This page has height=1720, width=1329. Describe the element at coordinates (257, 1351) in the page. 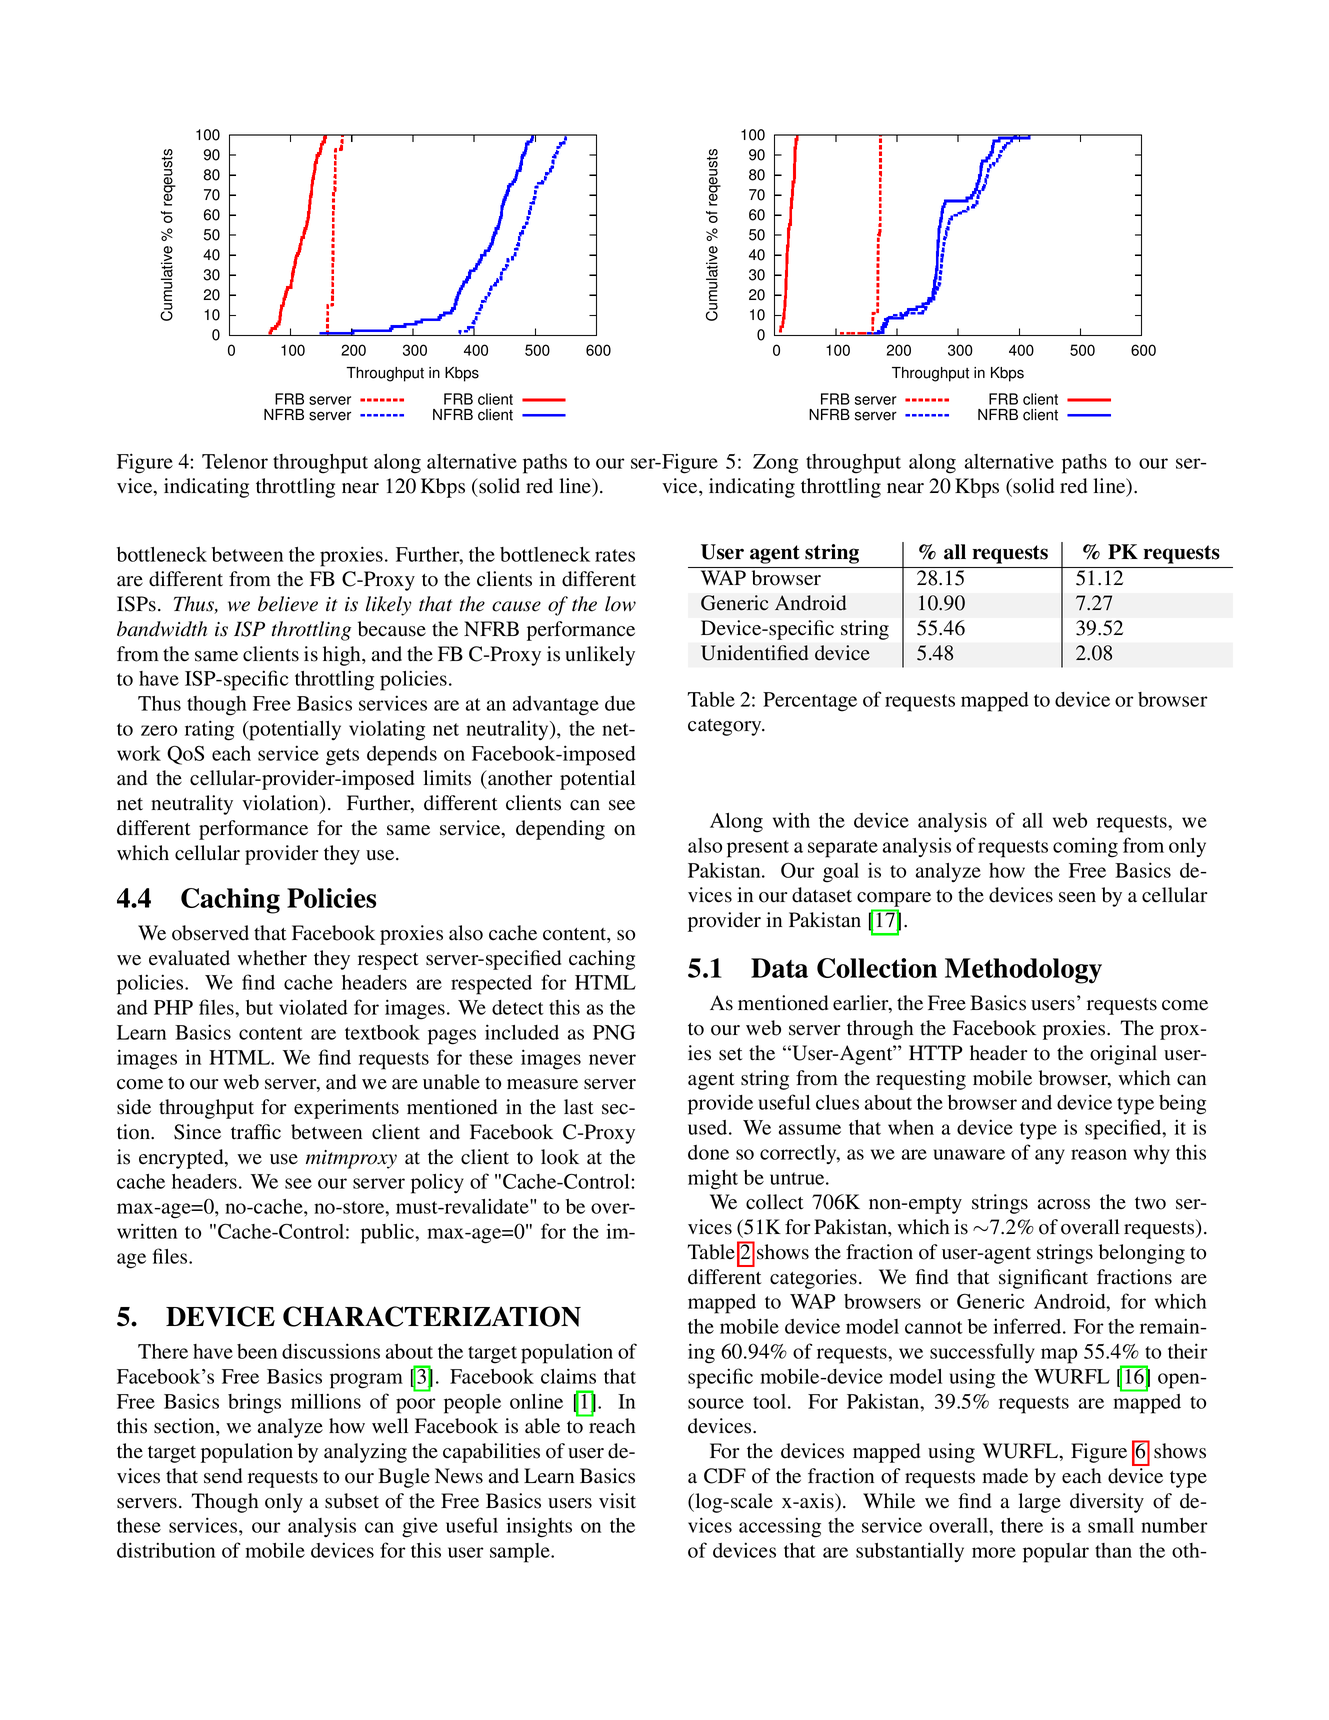

I see `been` at that location.
